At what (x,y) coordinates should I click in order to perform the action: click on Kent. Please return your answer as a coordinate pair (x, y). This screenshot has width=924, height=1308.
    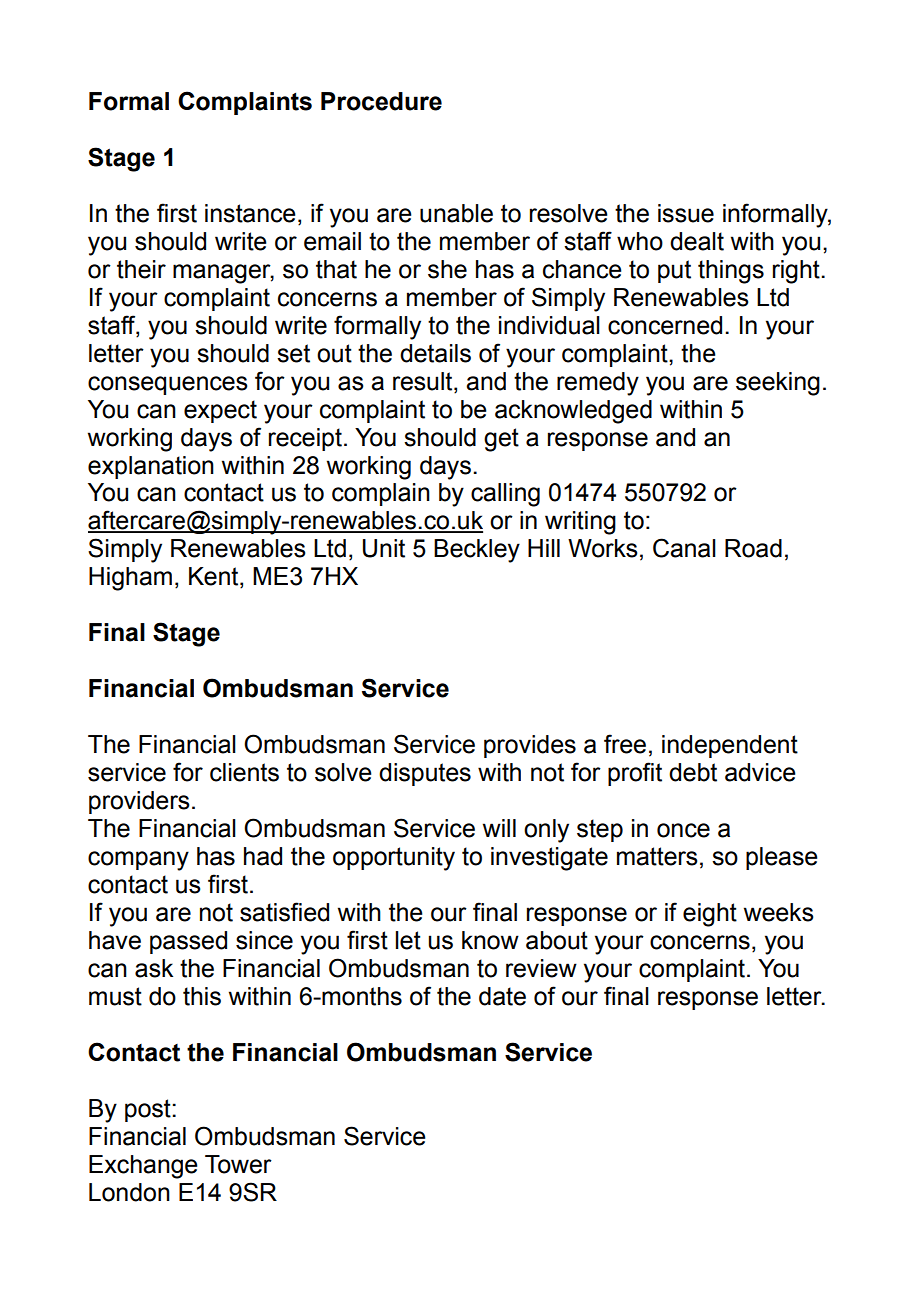
    Looking at the image, I should click on (215, 577).
